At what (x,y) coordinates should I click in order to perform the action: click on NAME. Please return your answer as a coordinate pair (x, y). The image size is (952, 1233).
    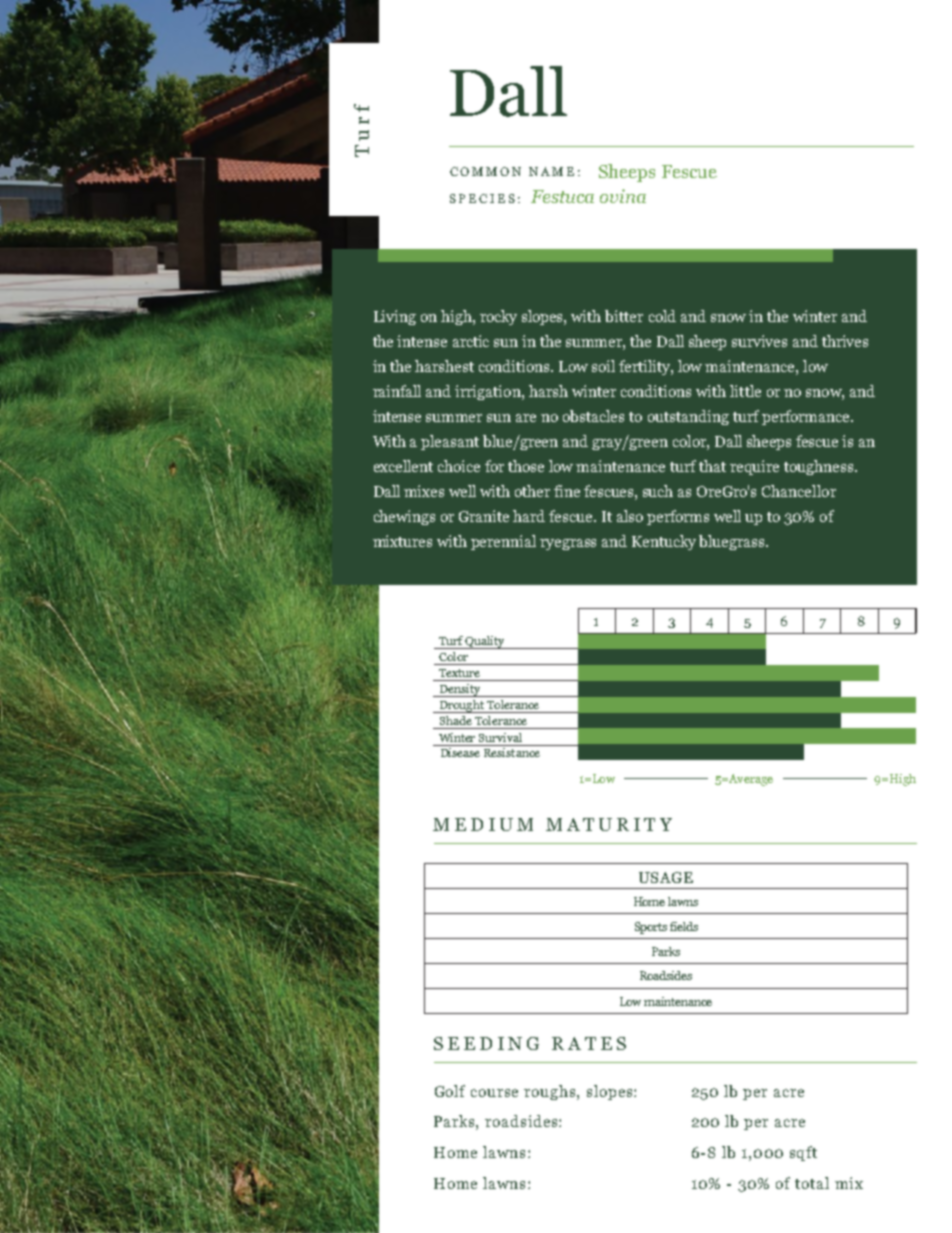
    Looking at the image, I should click on (551, 171).
